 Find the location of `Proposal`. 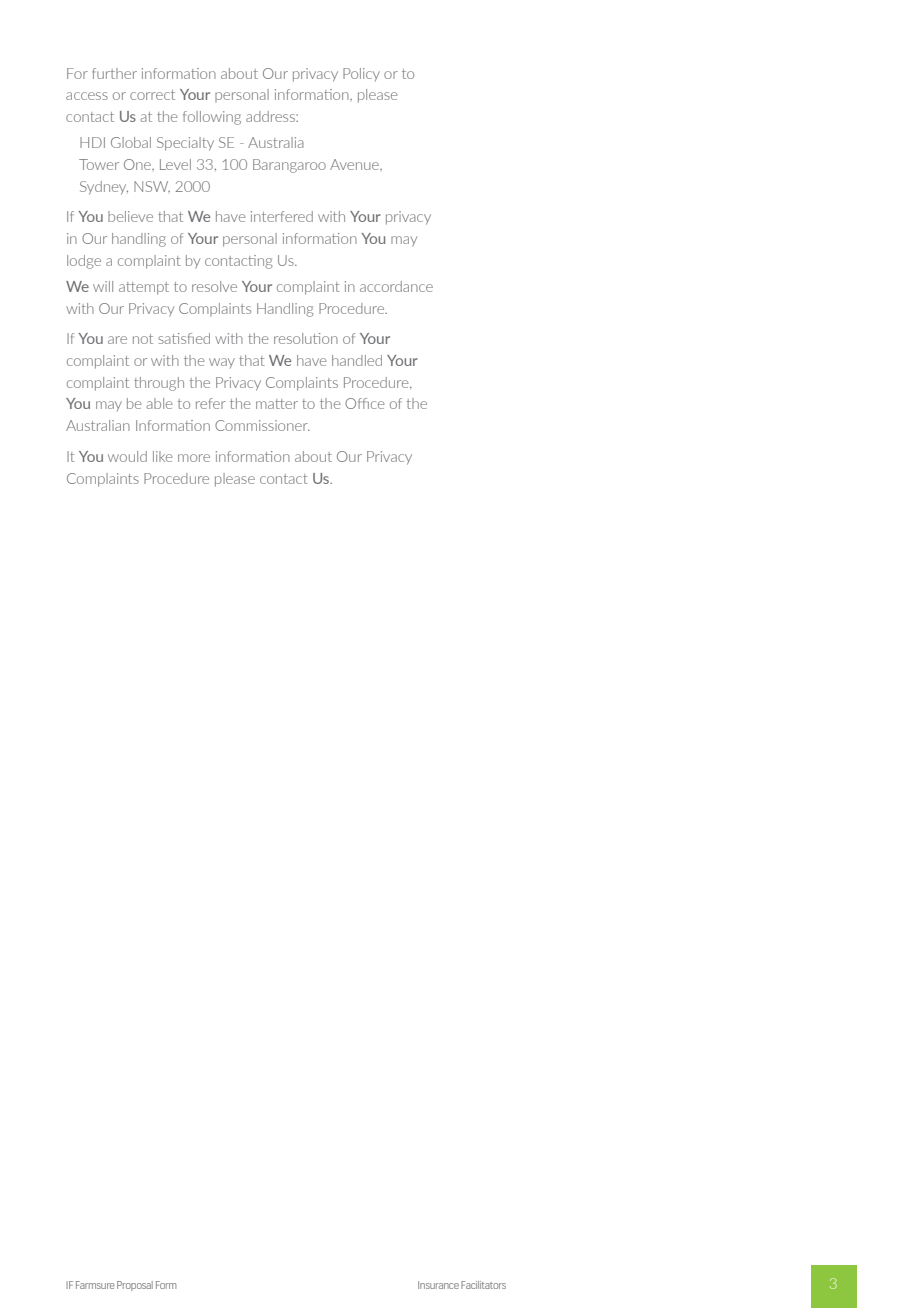

Proposal is located at coordinates (135, 1286).
